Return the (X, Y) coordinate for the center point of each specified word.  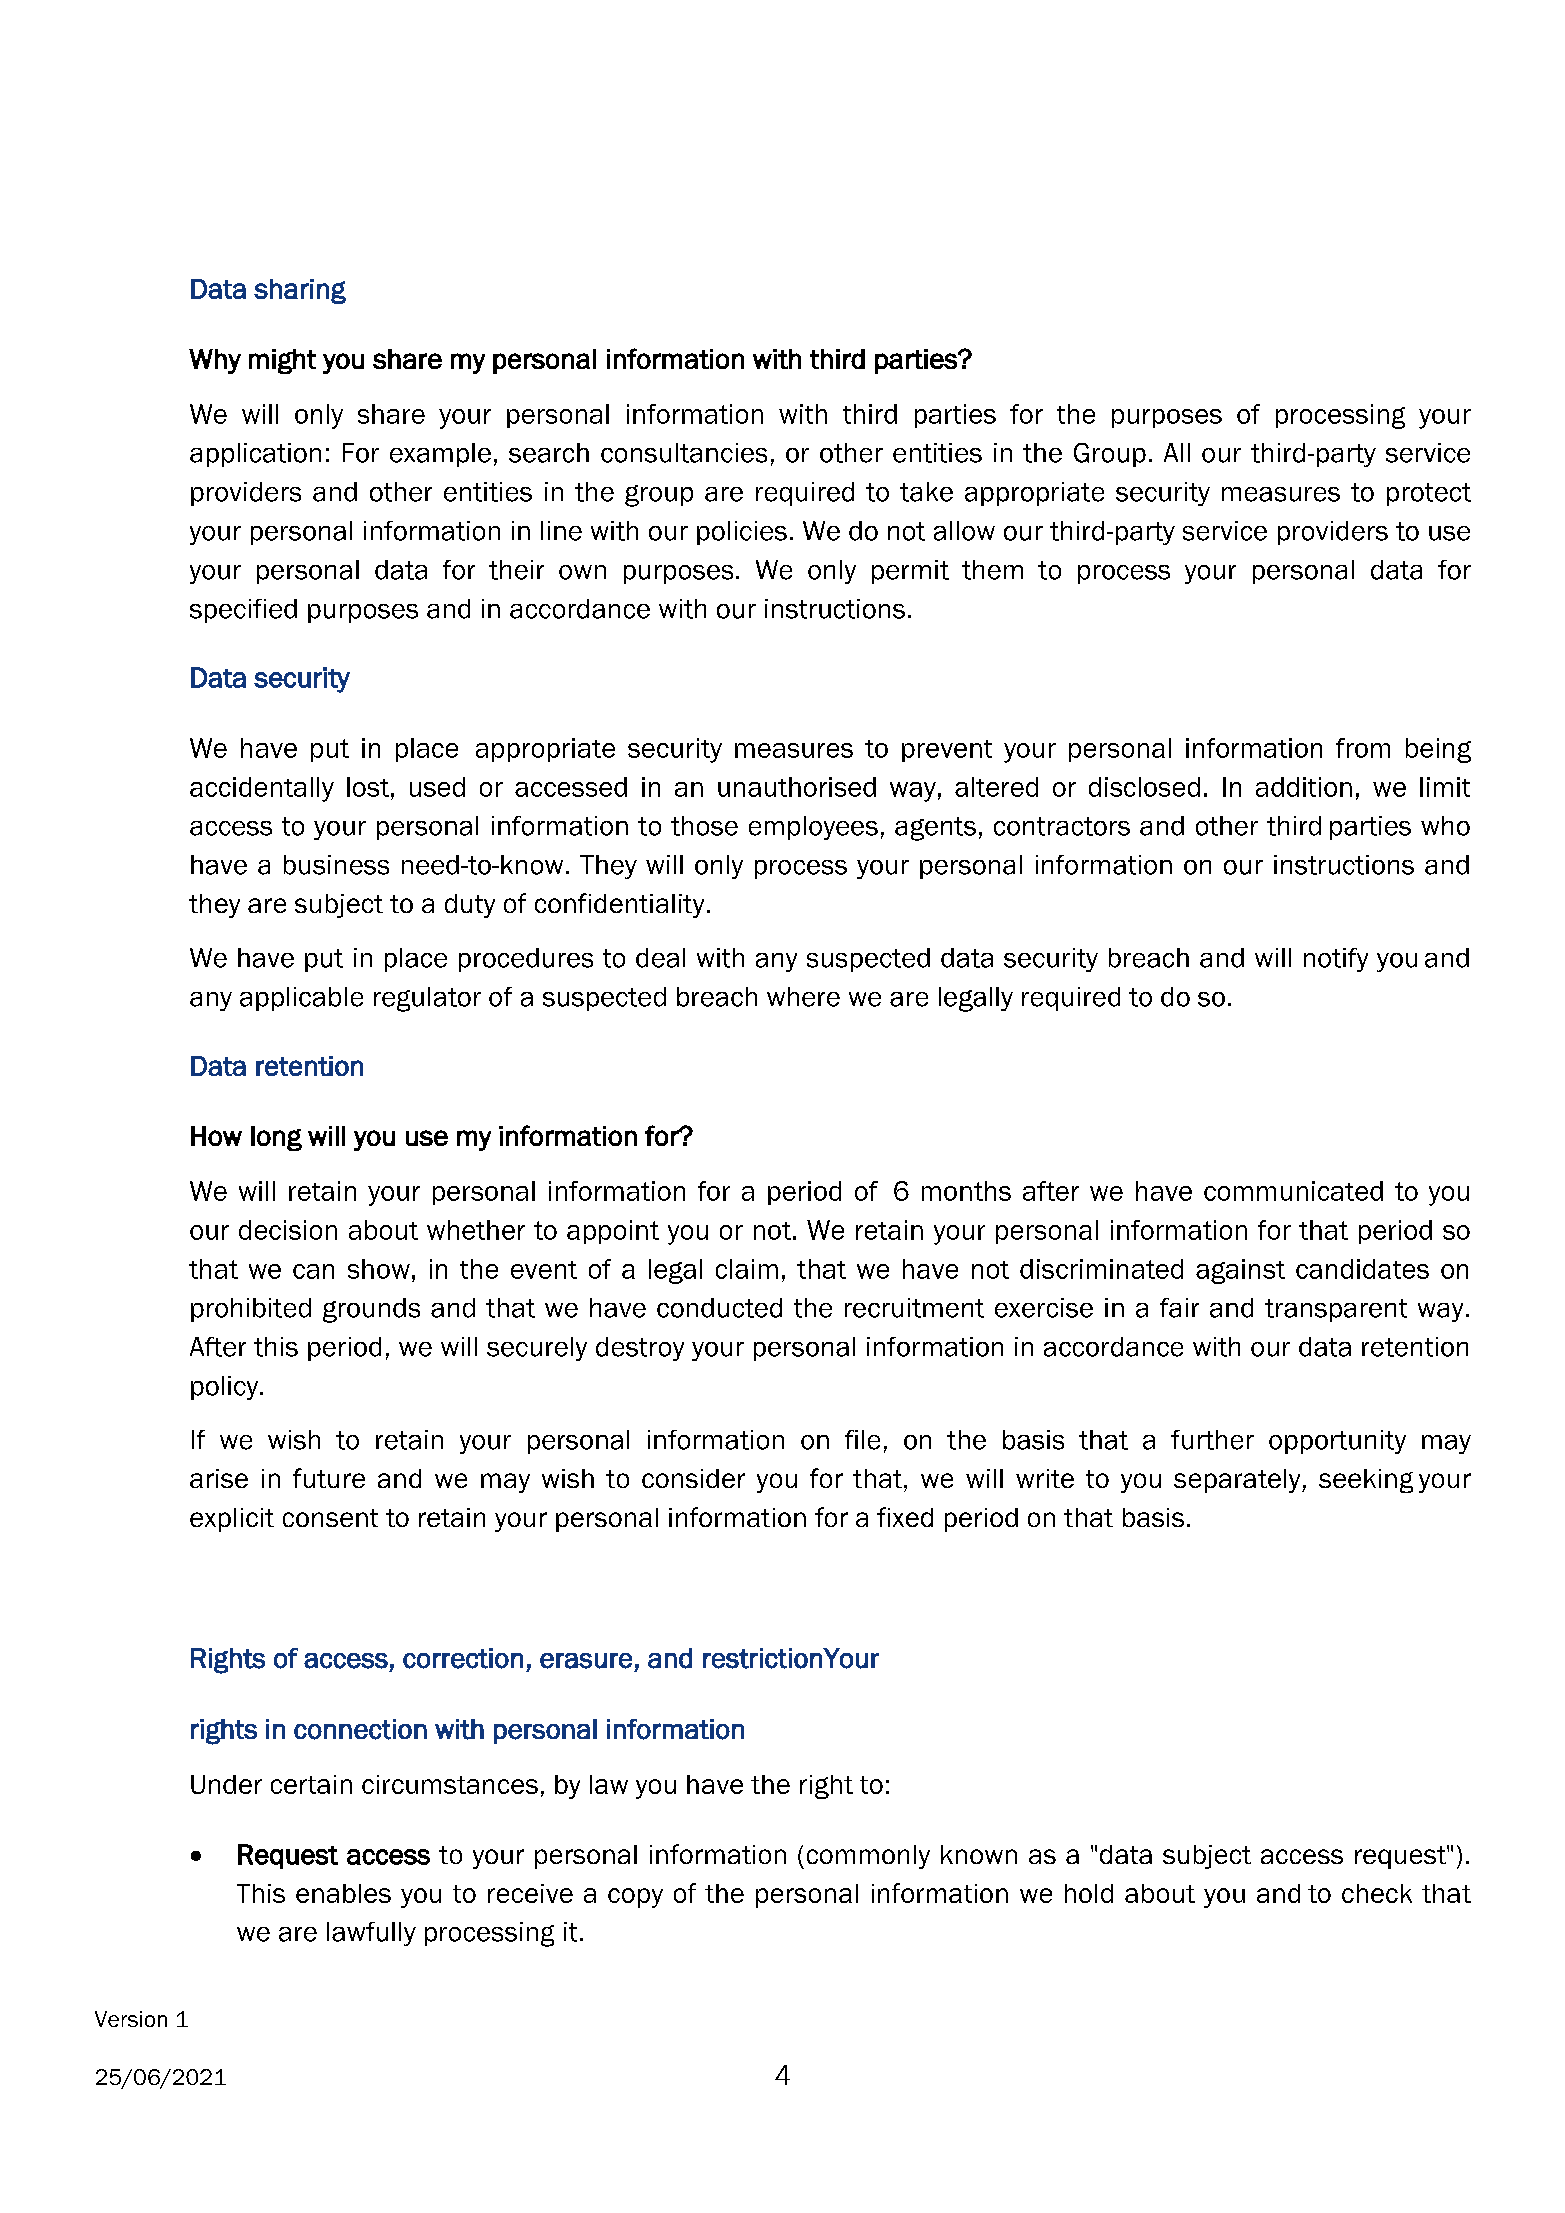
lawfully (371, 1934)
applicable (301, 999)
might (282, 361)
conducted (719, 1308)
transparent (1336, 1310)
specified (243, 611)
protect (1429, 494)
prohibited (251, 1310)
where (803, 997)
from (1363, 748)
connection (360, 1729)
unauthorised (797, 787)
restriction (762, 1658)
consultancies (684, 453)
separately (1238, 1481)
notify (1336, 960)
